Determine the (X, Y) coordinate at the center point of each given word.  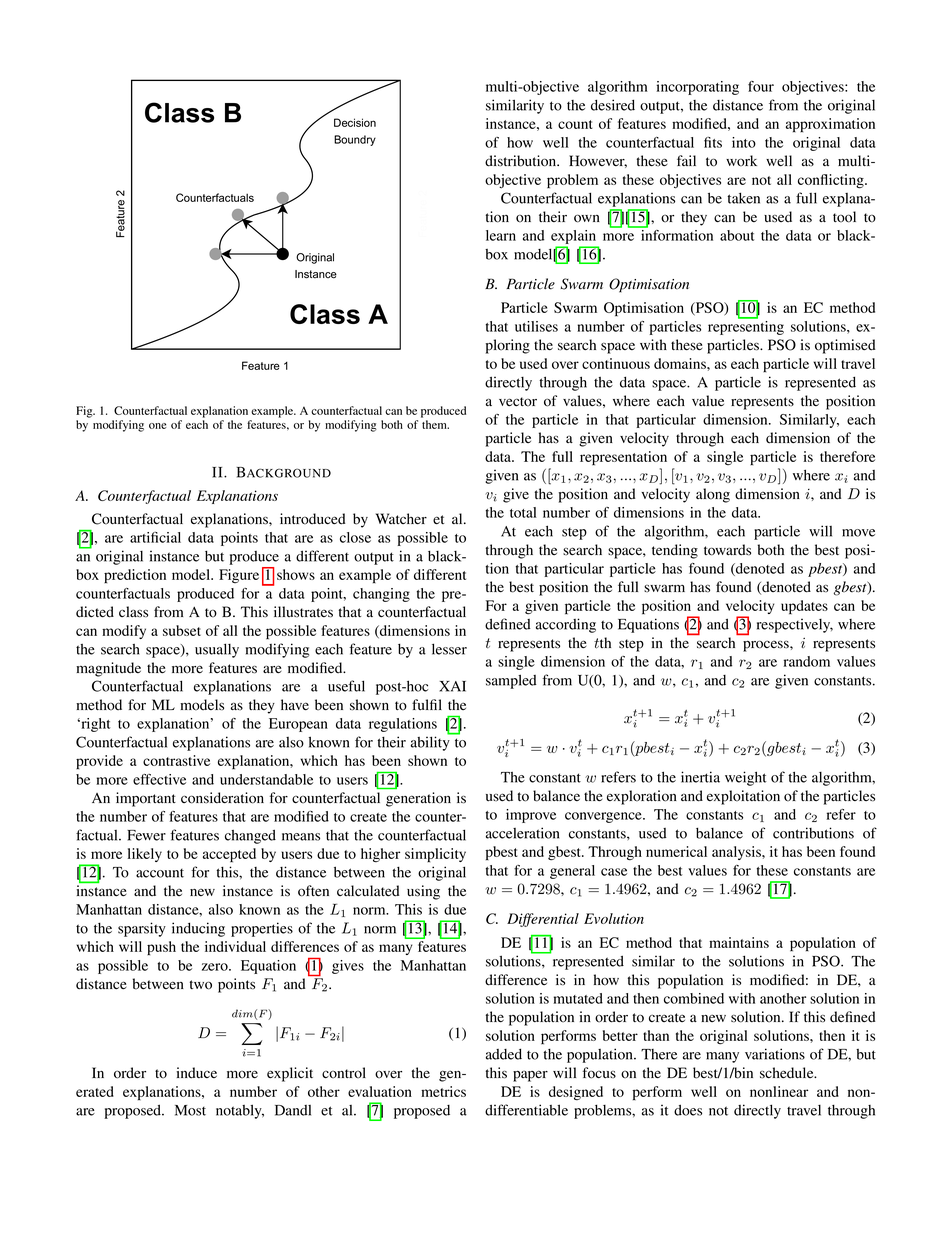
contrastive (176, 760)
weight (746, 778)
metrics (443, 1091)
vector (518, 402)
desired (613, 105)
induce (197, 1073)
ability (431, 742)
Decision (355, 122)
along (713, 495)
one (158, 426)
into (744, 142)
